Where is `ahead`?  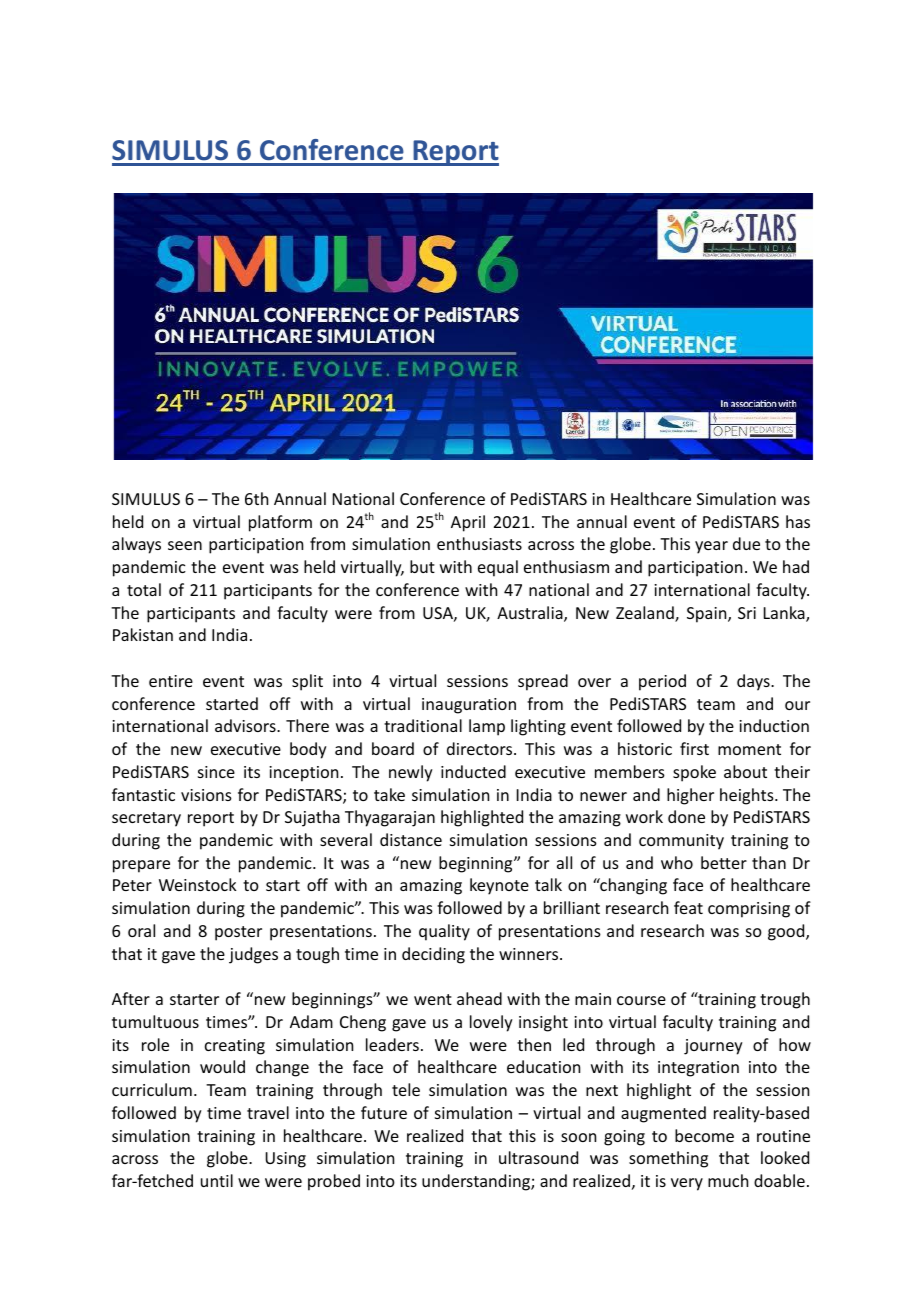 ahead is located at coordinates (479, 998).
